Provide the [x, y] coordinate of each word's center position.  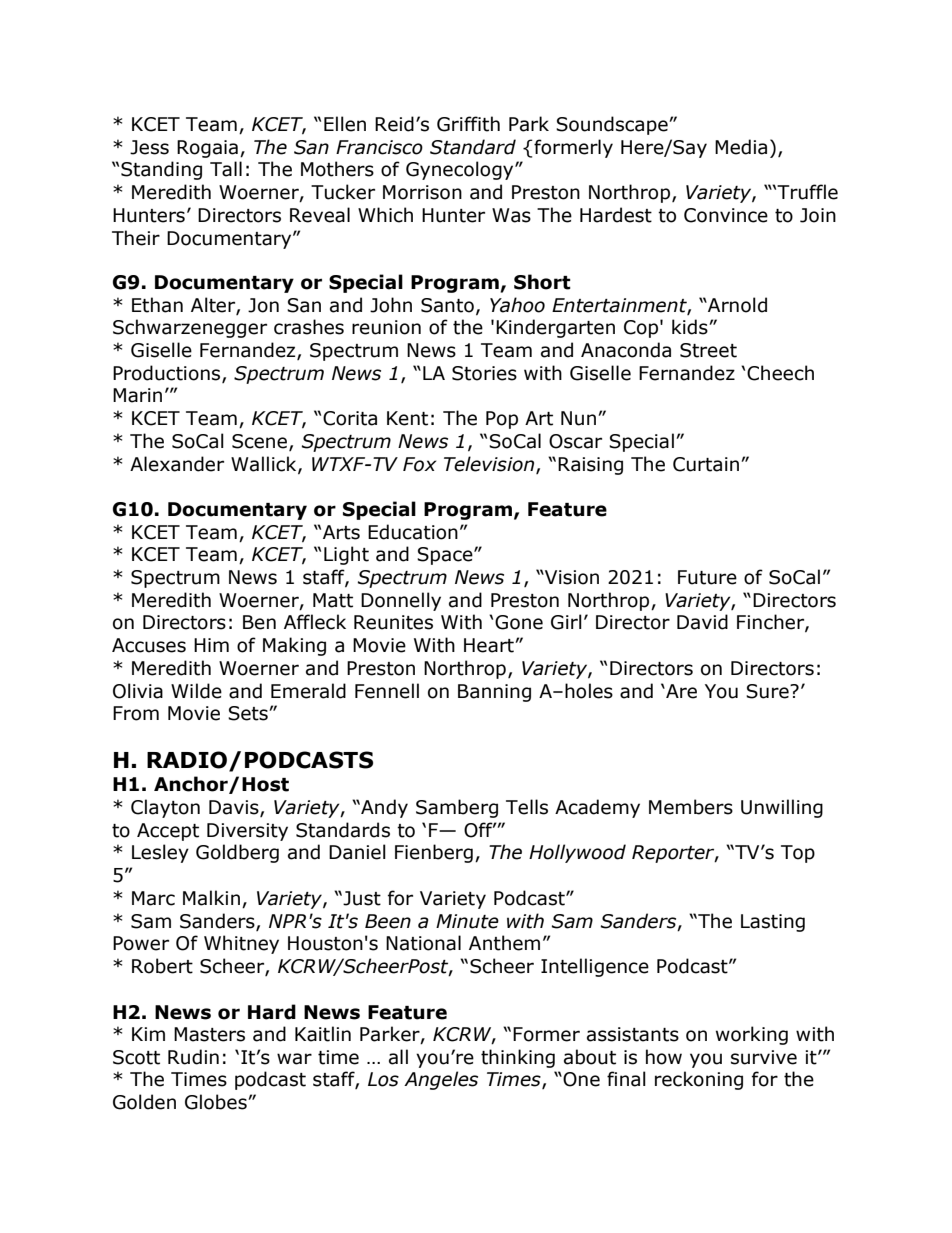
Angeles [441, 1080]
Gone [519, 622]
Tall [226, 169]
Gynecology [461, 170]
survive [764, 1057]
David [702, 622]
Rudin [193, 1057]
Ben [259, 622]
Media [741, 147]
